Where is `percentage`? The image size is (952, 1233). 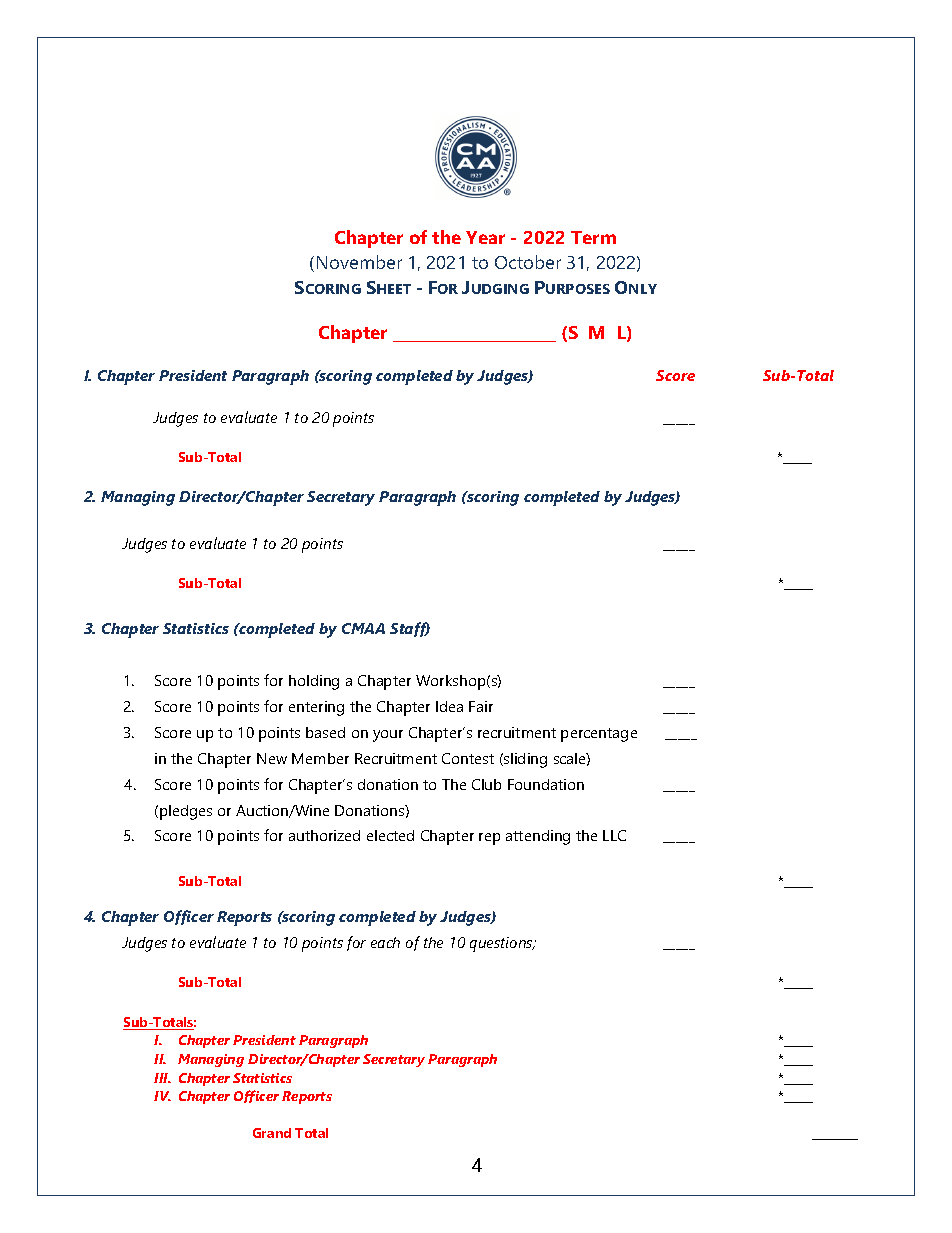
percentage is located at coordinates (599, 735).
